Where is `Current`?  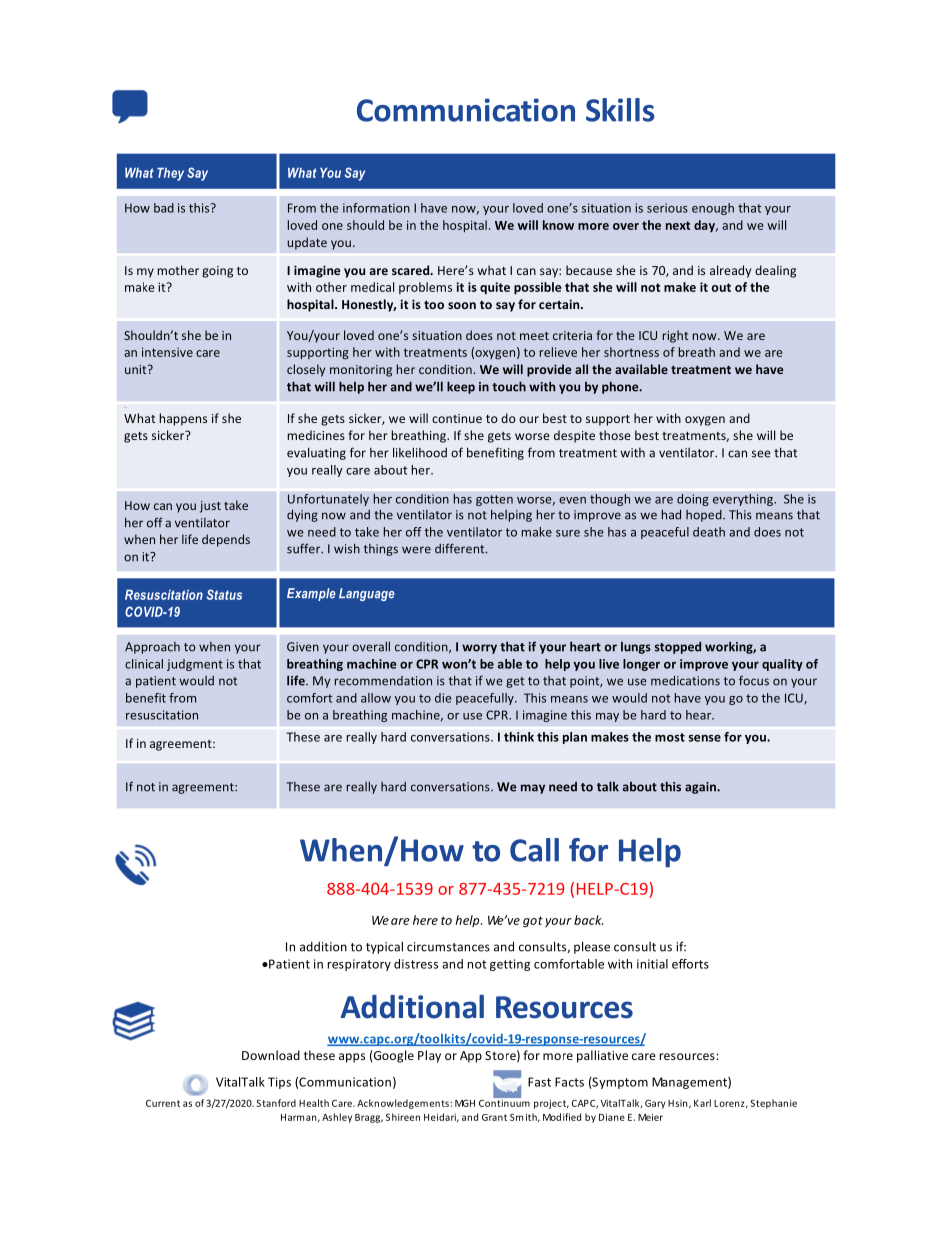
Current is located at coordinates (163, 1103).
